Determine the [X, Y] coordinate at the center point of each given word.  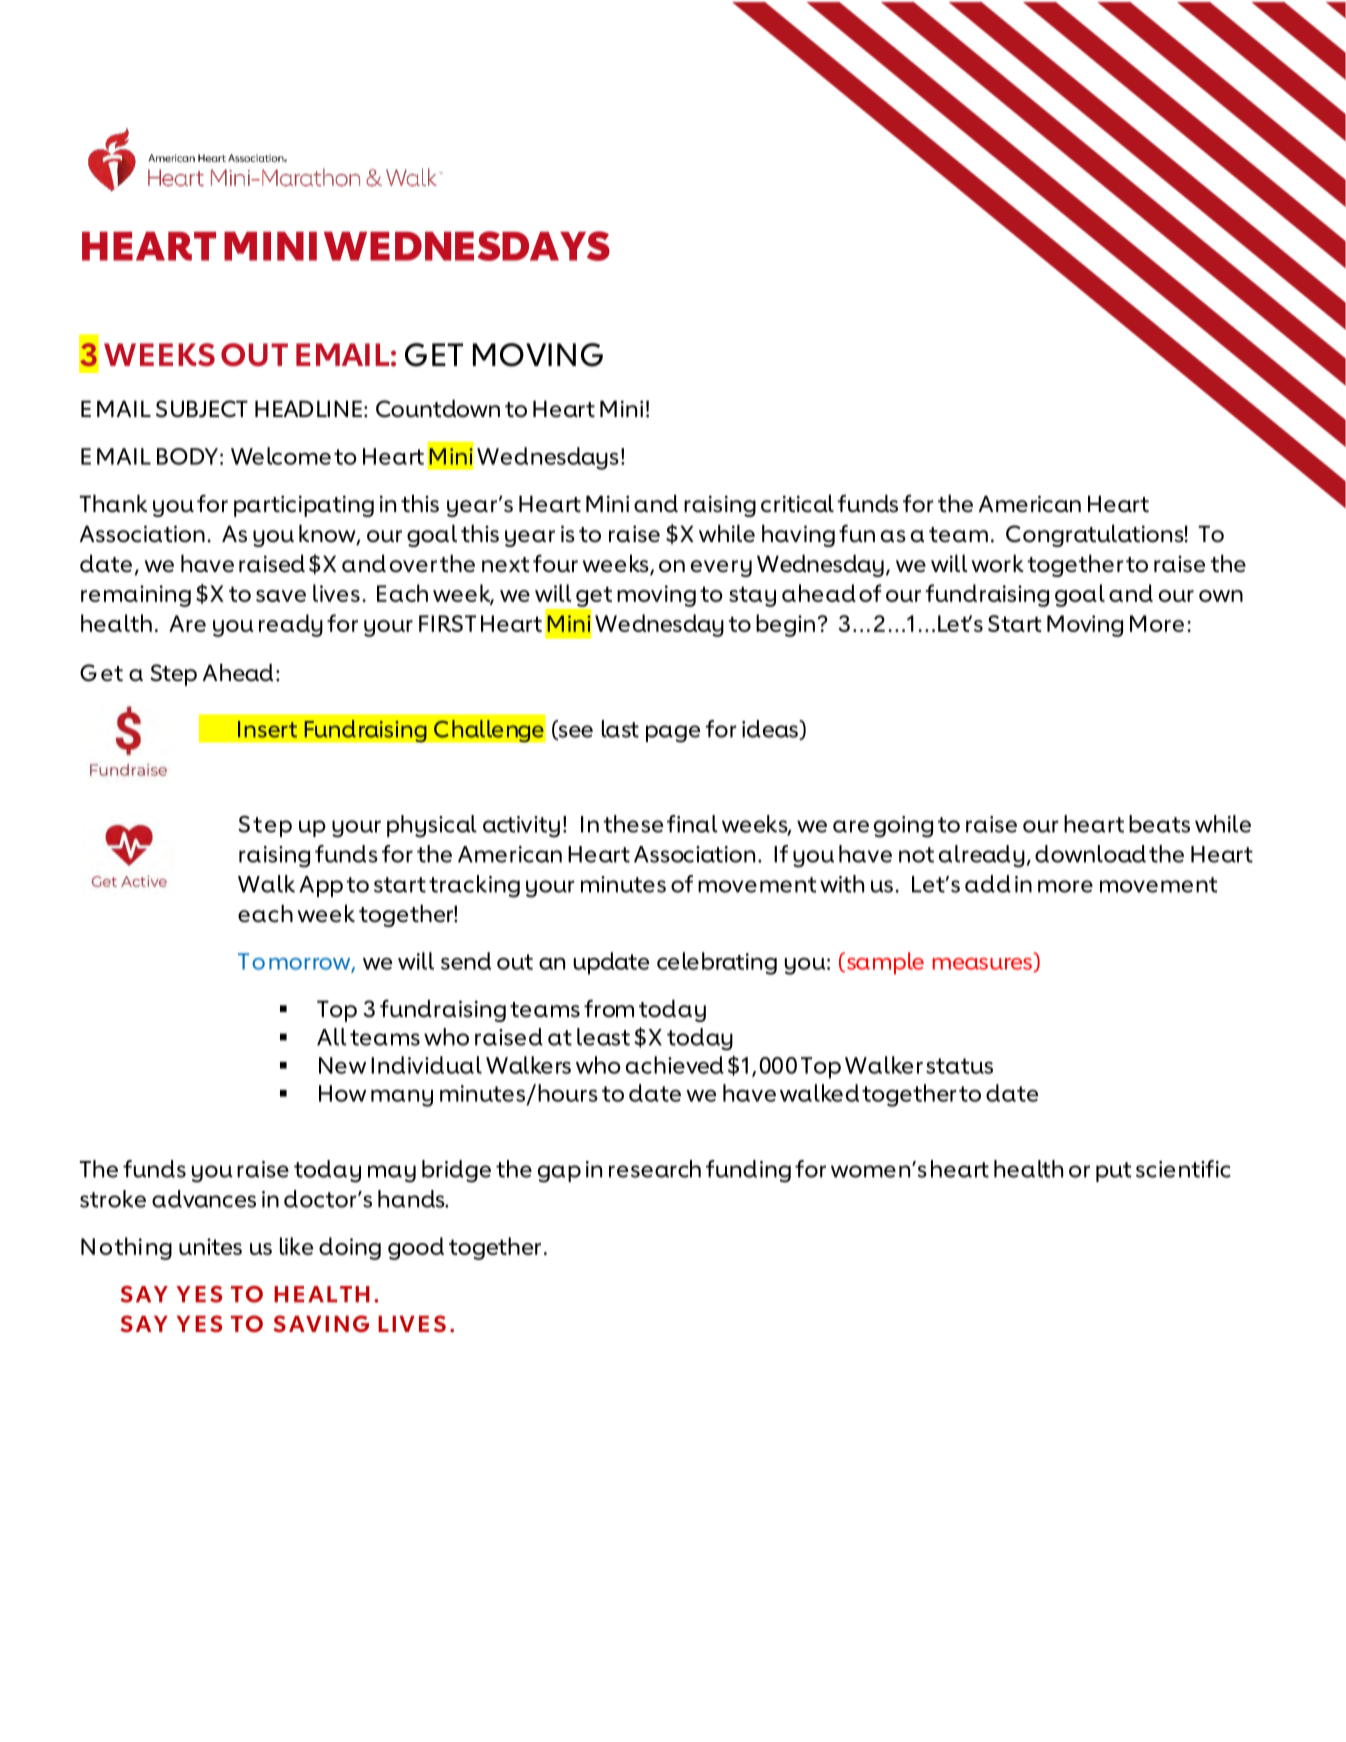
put [1113, 1172]
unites [210, 1246]
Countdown [438, 408]
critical [797, 503]
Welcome [281, 456]
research [655, 1169]
